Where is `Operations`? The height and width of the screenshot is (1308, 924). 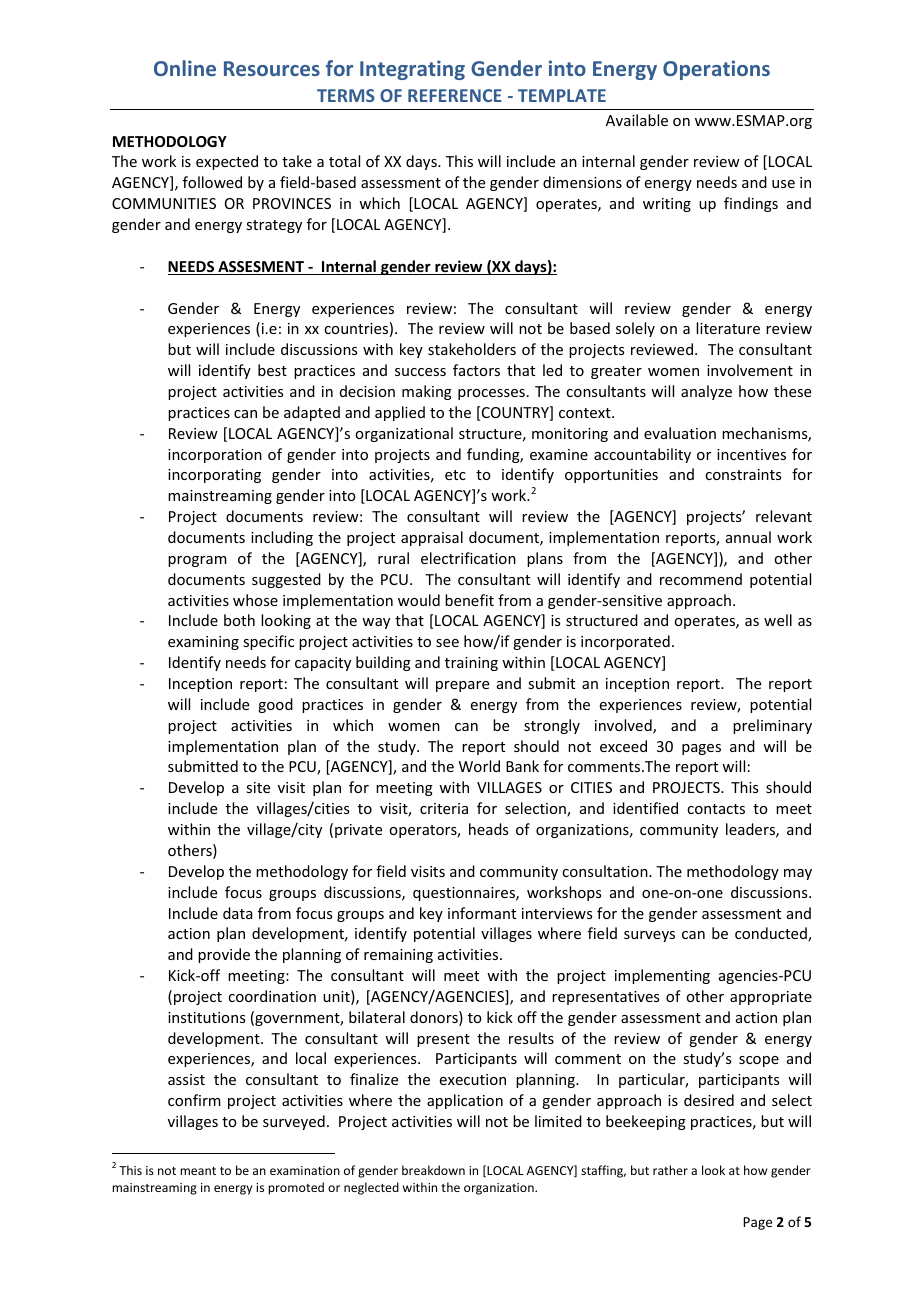 Operations is located at coordinates (716, 70).
